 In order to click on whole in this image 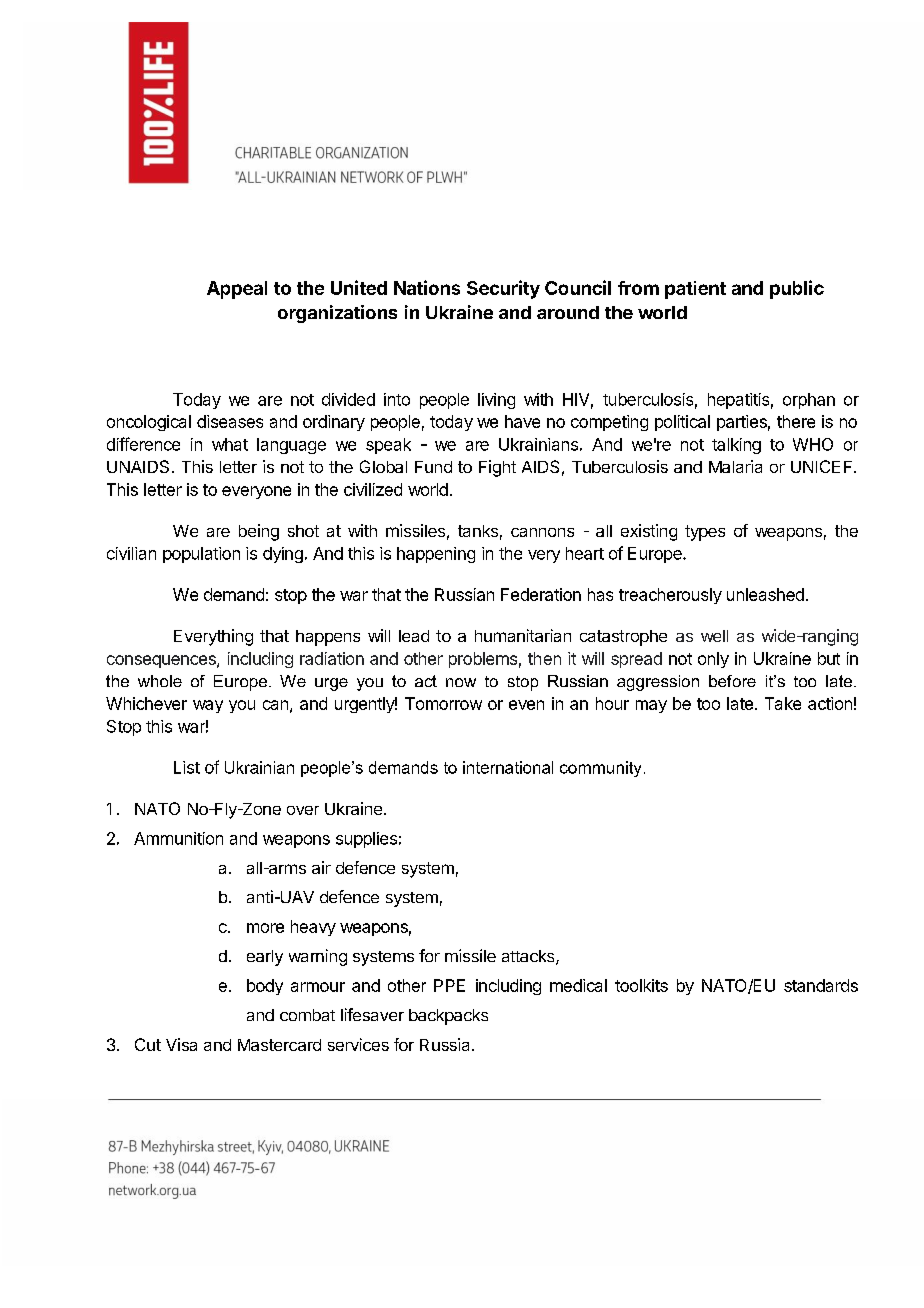, I will do `click(160, 681)`.
